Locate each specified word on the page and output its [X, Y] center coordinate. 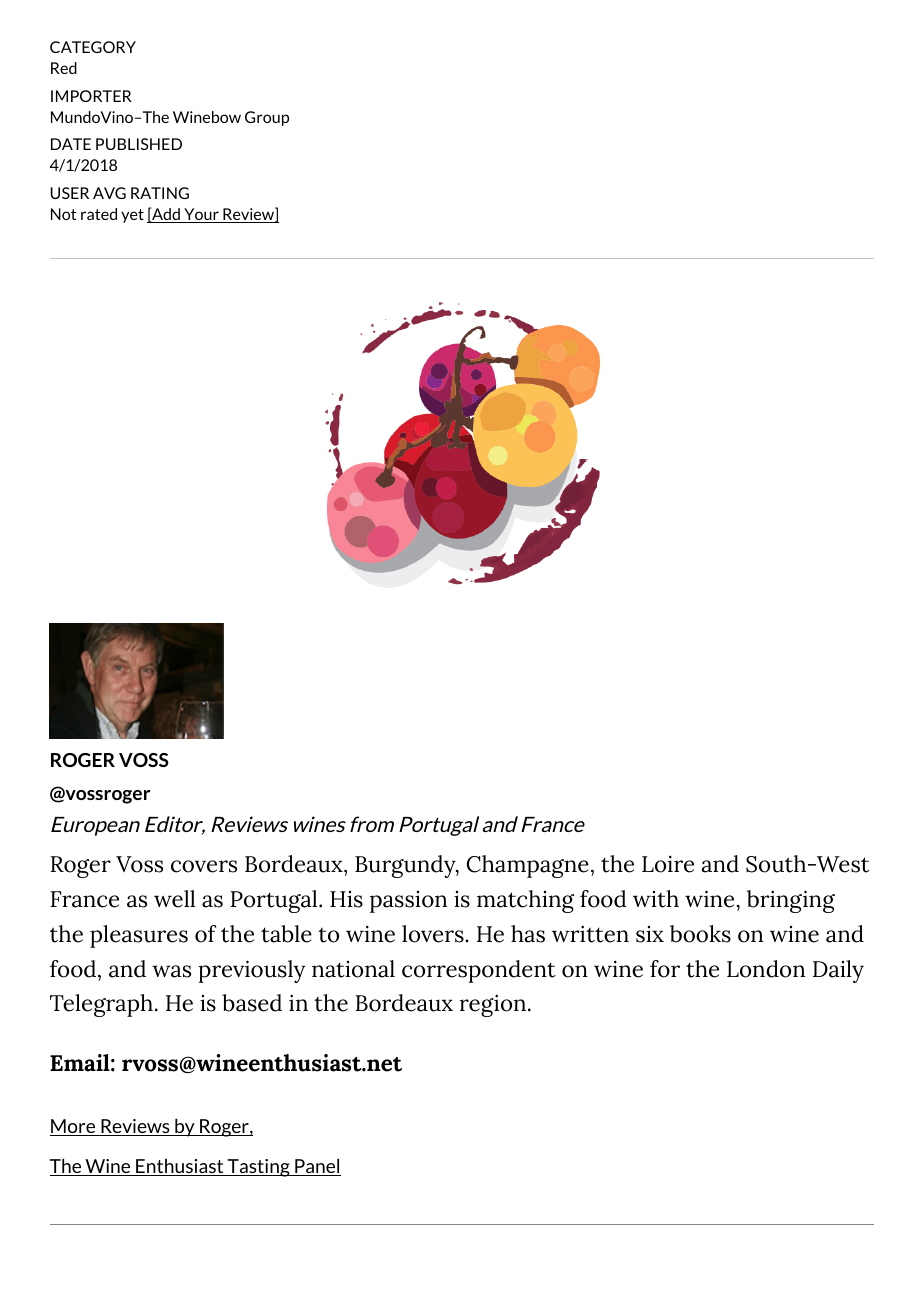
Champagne [528, 866]
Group [267, 118]
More [74, 1127]
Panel [317, 1167]
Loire [668, 864]
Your [201, 215]
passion [408, 902]
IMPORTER [91, 96]
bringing [791, 901]
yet [132, 216]
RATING [160, 193]
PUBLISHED [139, 144]
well [174, 899]
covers [204, 866]
